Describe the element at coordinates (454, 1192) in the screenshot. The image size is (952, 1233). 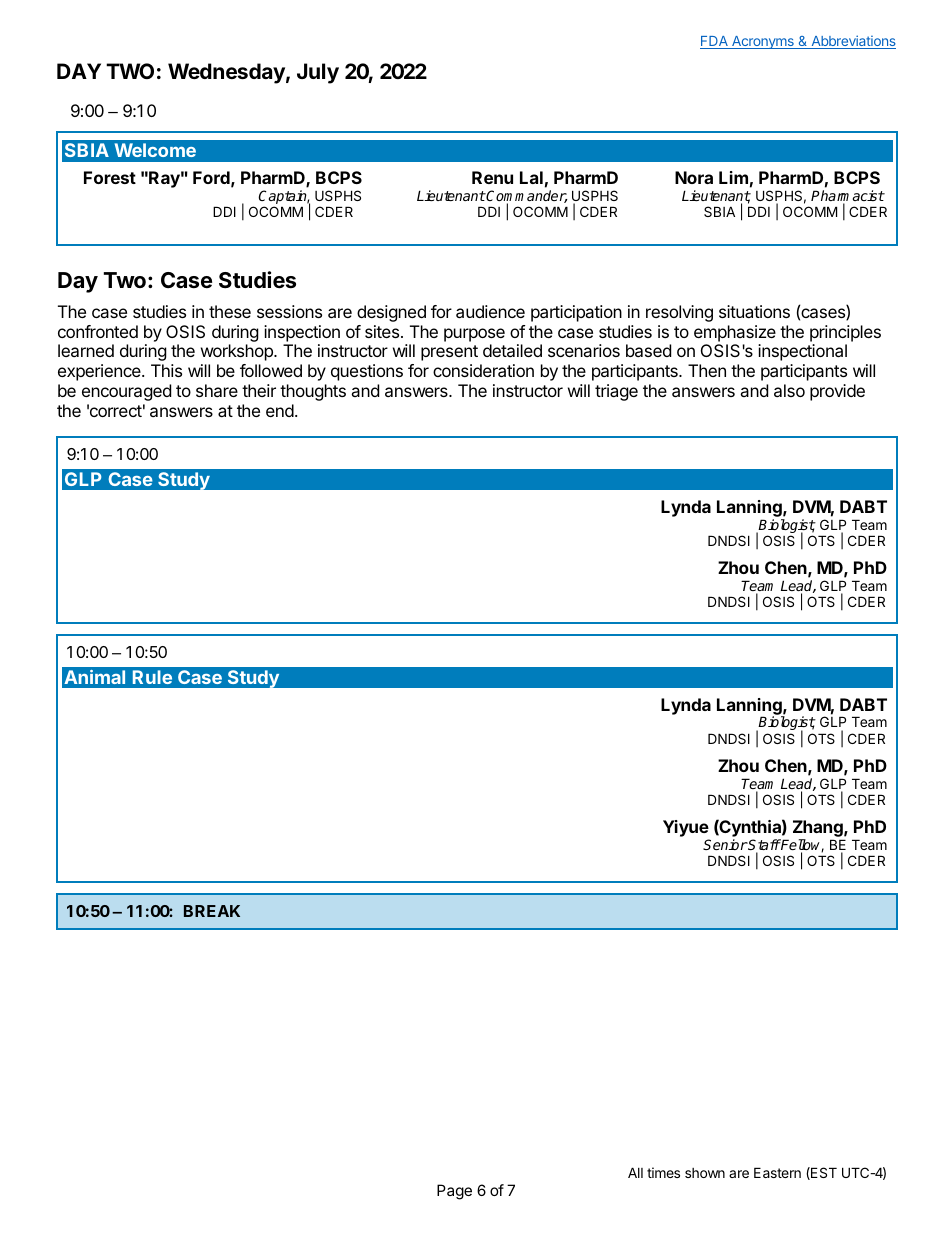
I see `Page` at that location.
